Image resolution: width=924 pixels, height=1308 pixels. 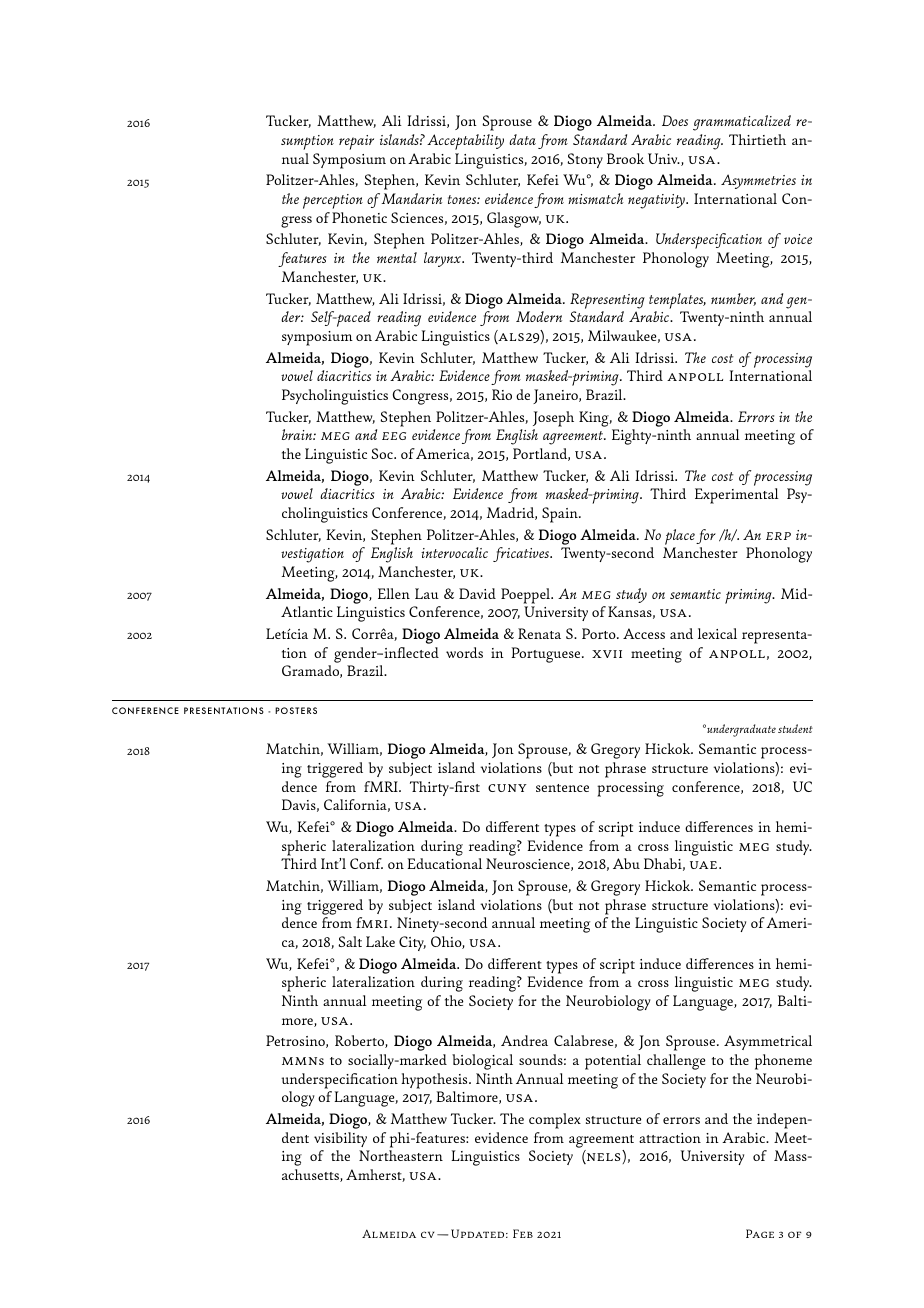 What do you see at coordinates (585, 160) in the page?
I see `Stony` at bounding box center [585, 160].
